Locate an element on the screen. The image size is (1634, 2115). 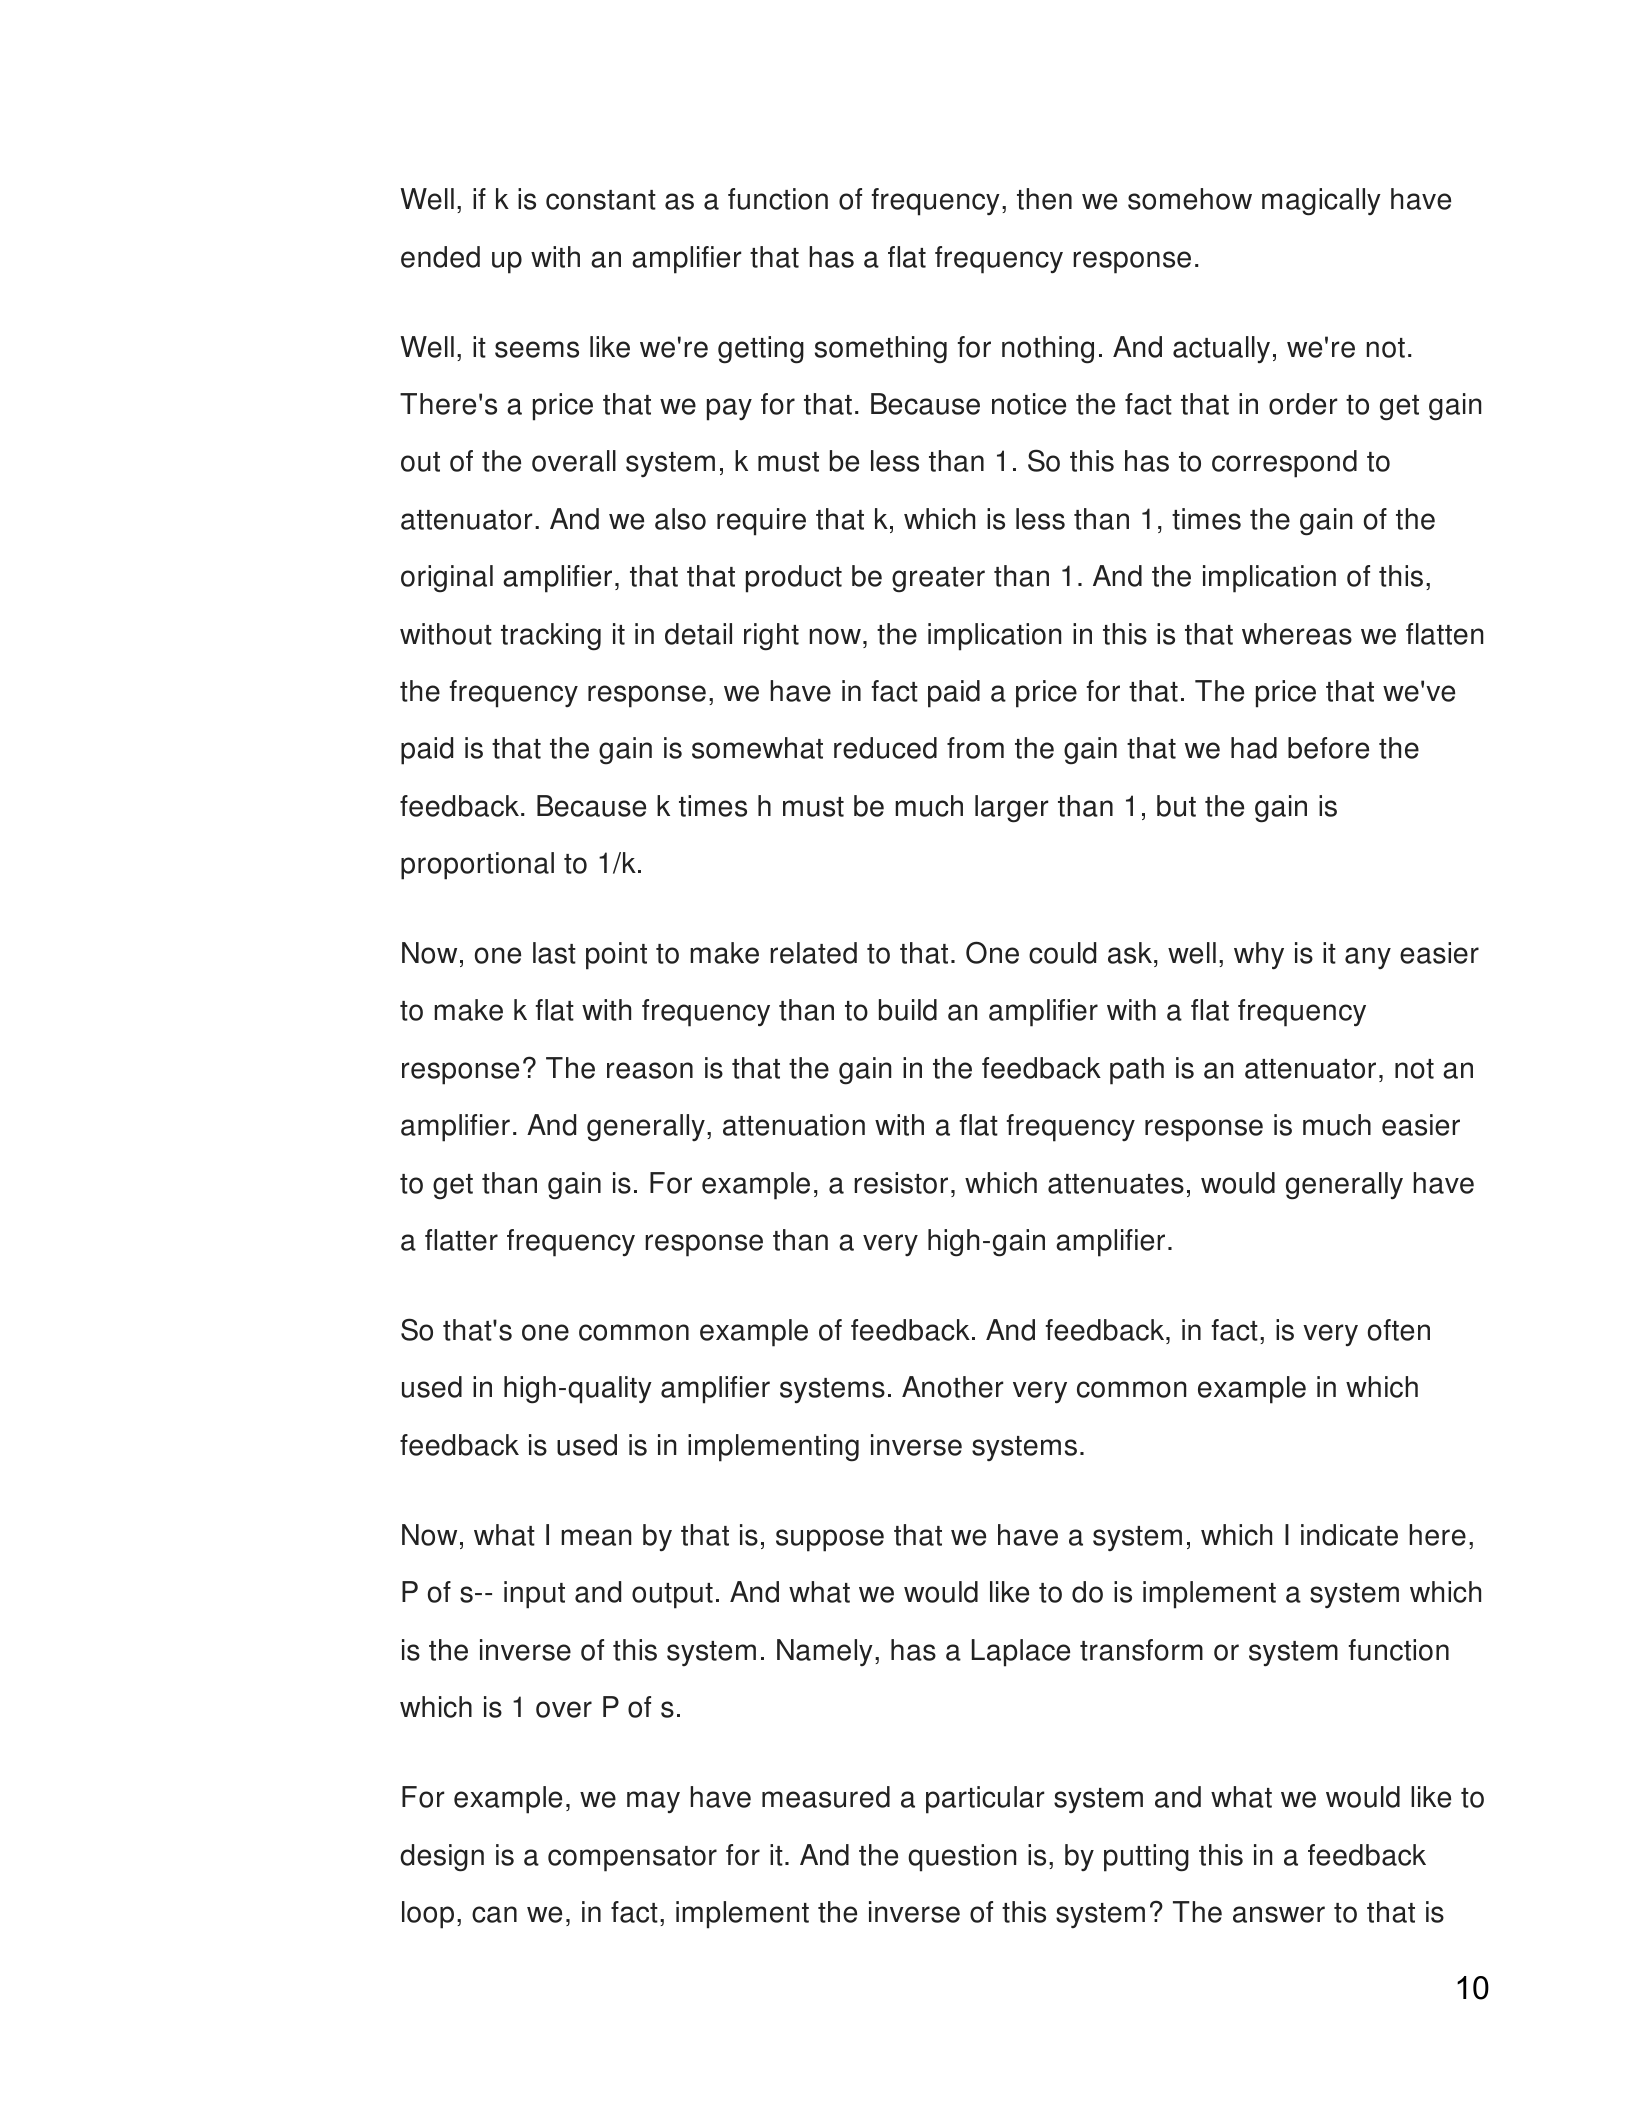
question is located at coordinates (962, 1858).
